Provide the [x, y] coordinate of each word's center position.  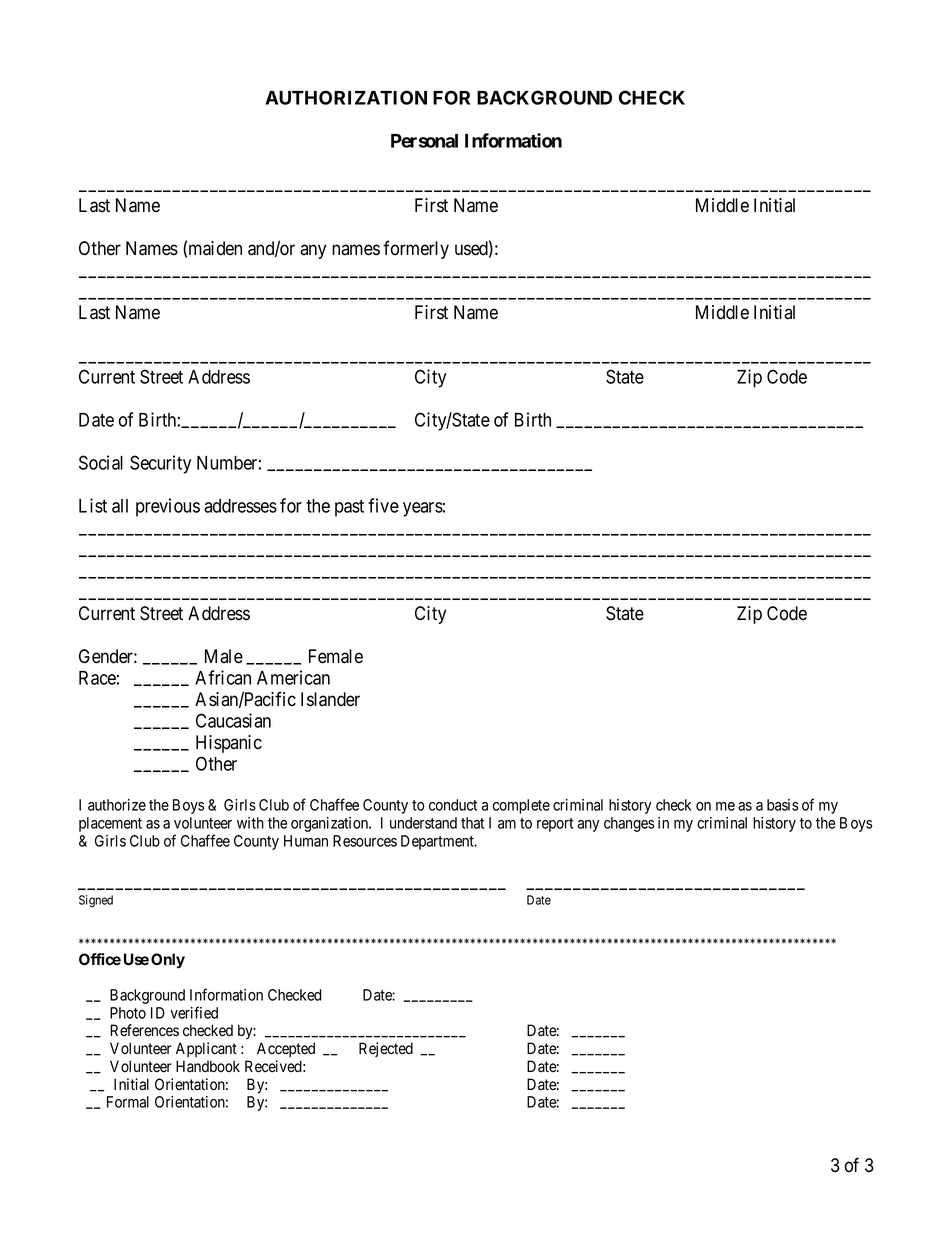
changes [629, 824]
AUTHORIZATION [346, 97]
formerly [416, 249]
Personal [424, 141]
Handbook [208, 1066]
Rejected [386, 1049]
